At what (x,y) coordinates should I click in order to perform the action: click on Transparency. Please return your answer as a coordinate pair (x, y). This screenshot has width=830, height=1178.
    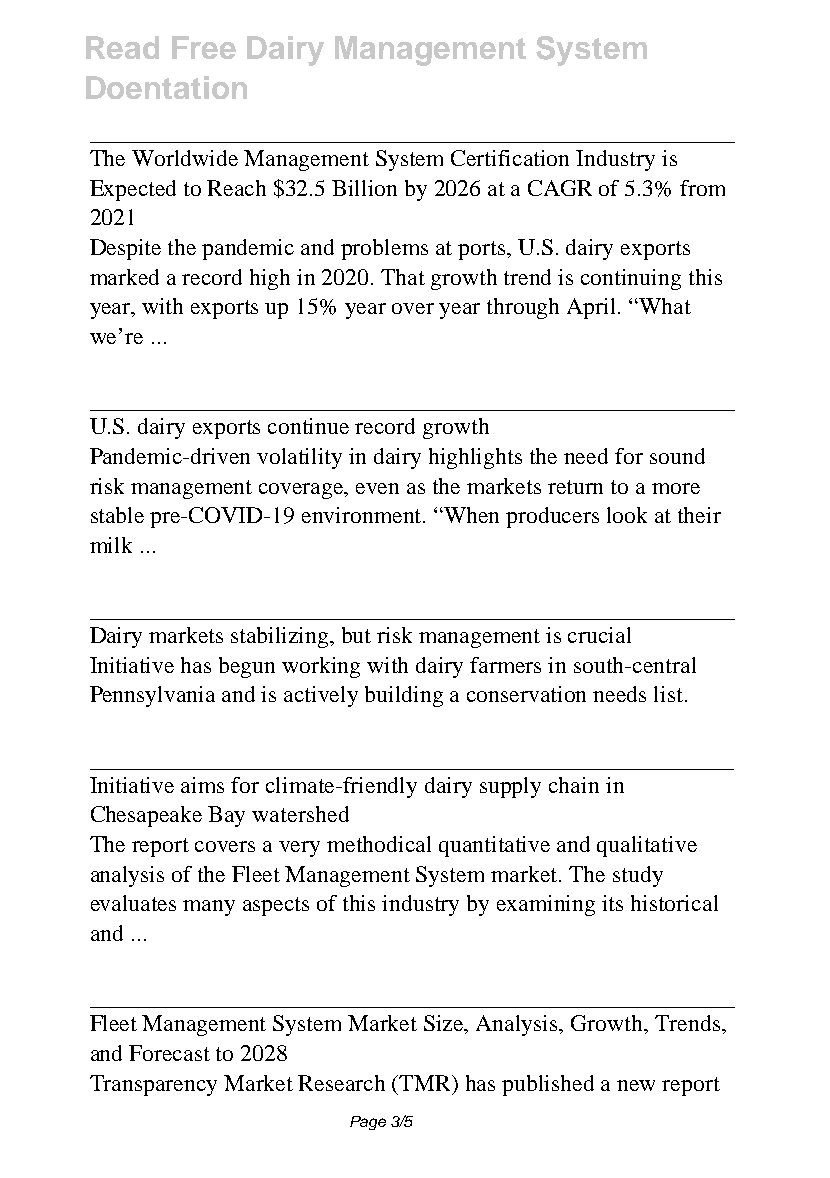
    Looking at the image, I should click on (153, 1085).
